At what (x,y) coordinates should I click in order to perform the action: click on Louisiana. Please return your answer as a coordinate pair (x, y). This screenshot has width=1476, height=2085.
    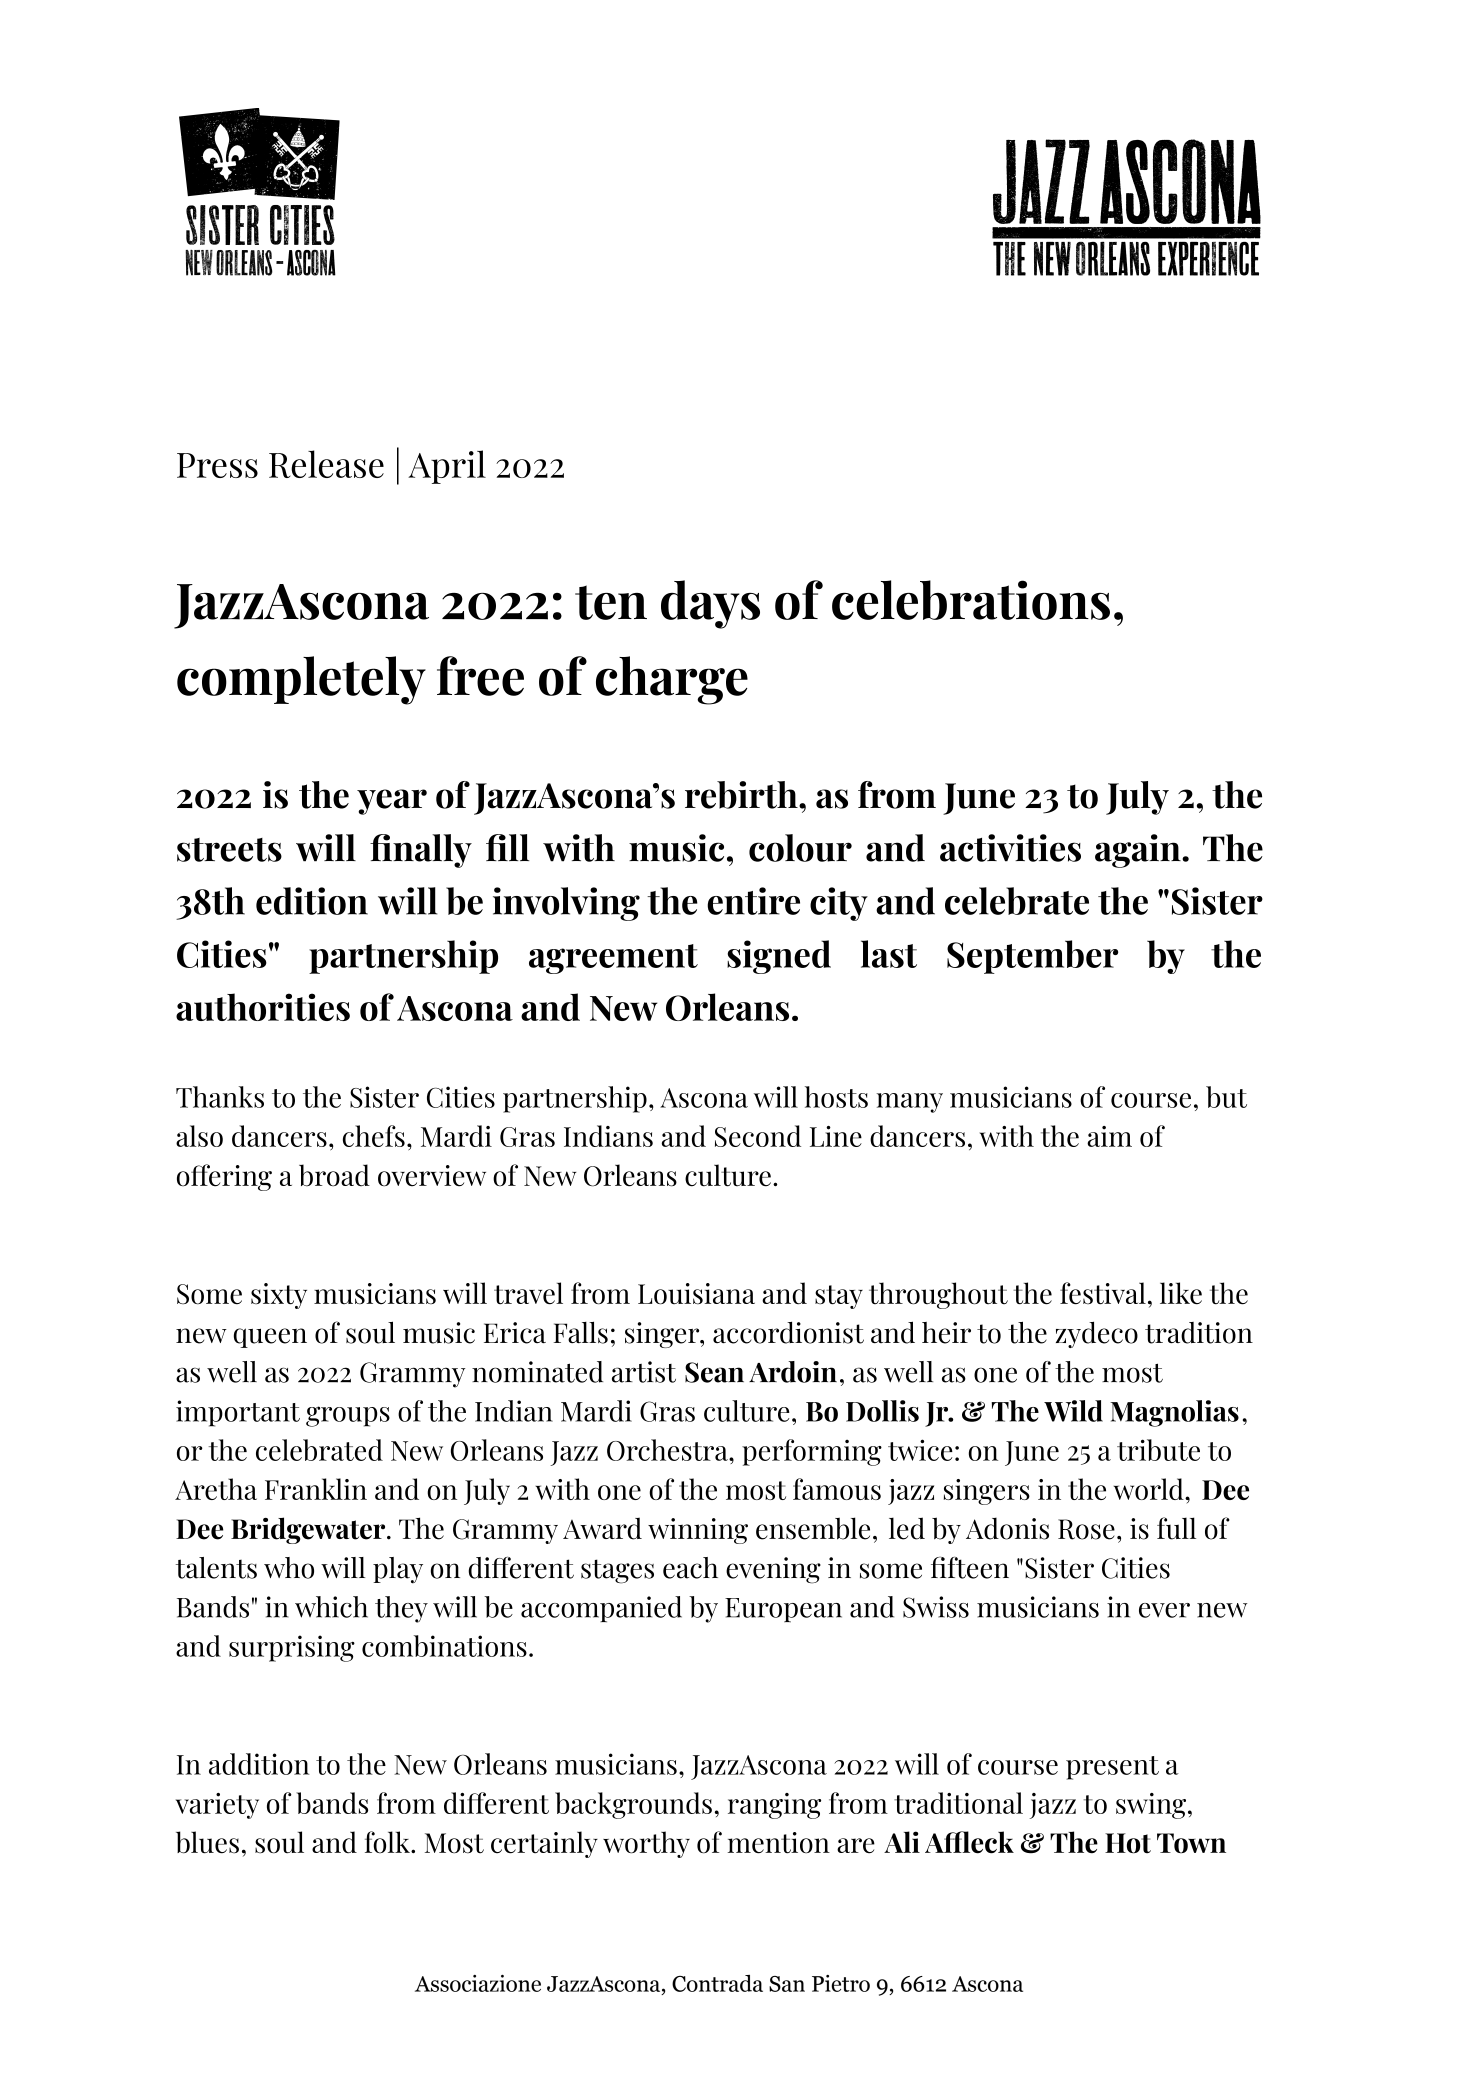
    Looking at the image, I should click on (696, 1294).
